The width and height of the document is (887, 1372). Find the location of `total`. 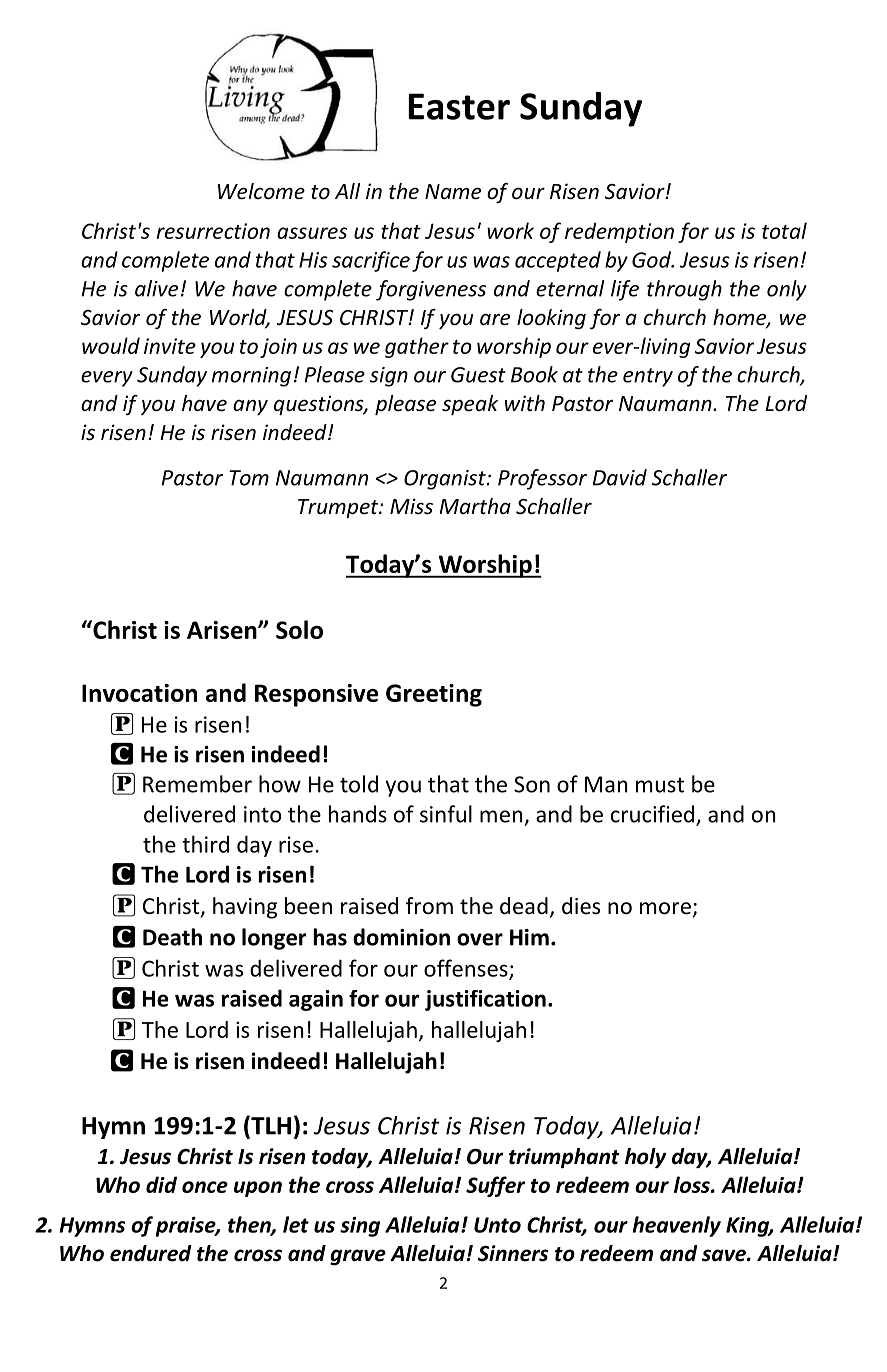

total is located at coordinates (784, 230).
